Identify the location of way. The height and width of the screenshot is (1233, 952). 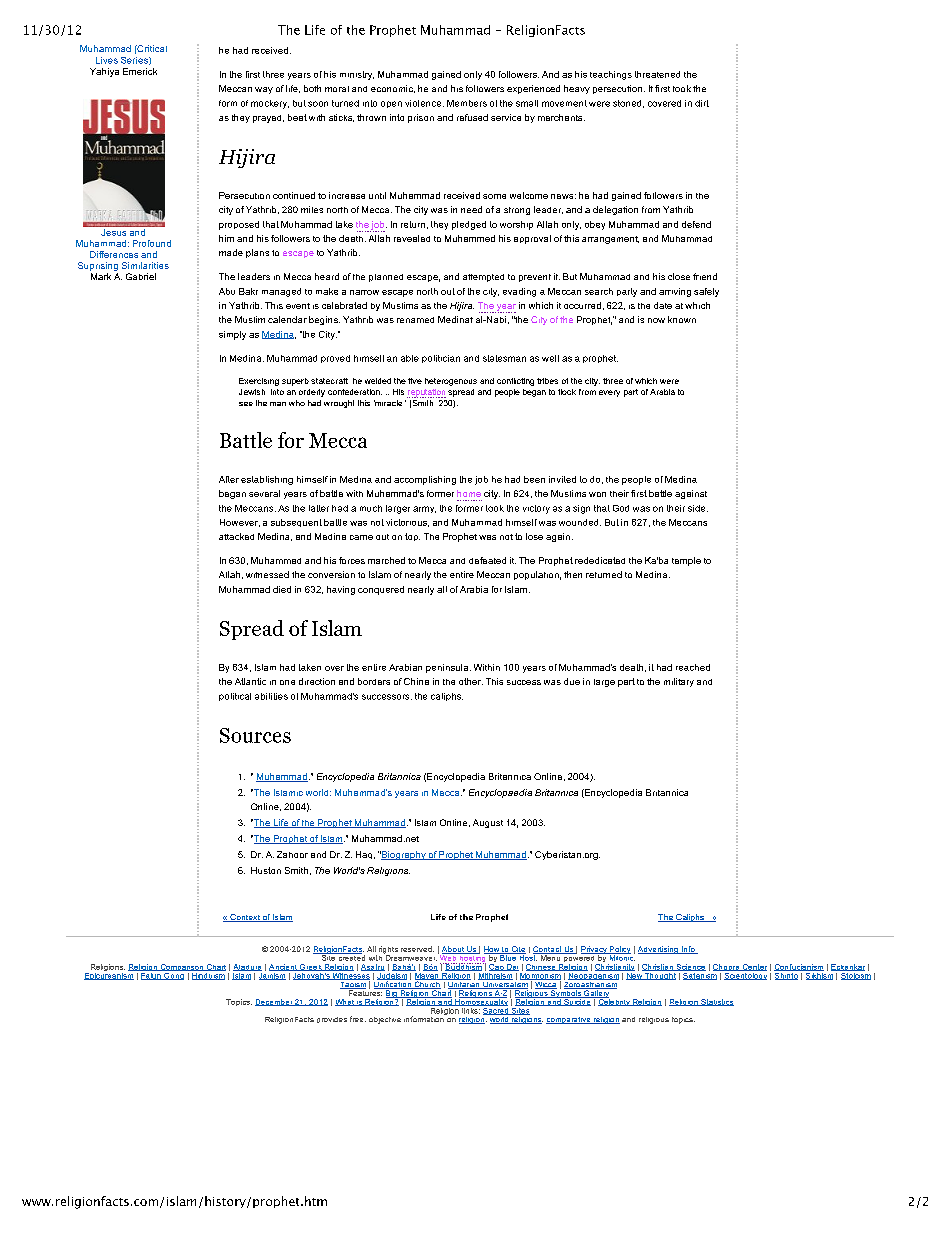
(264, 90).
